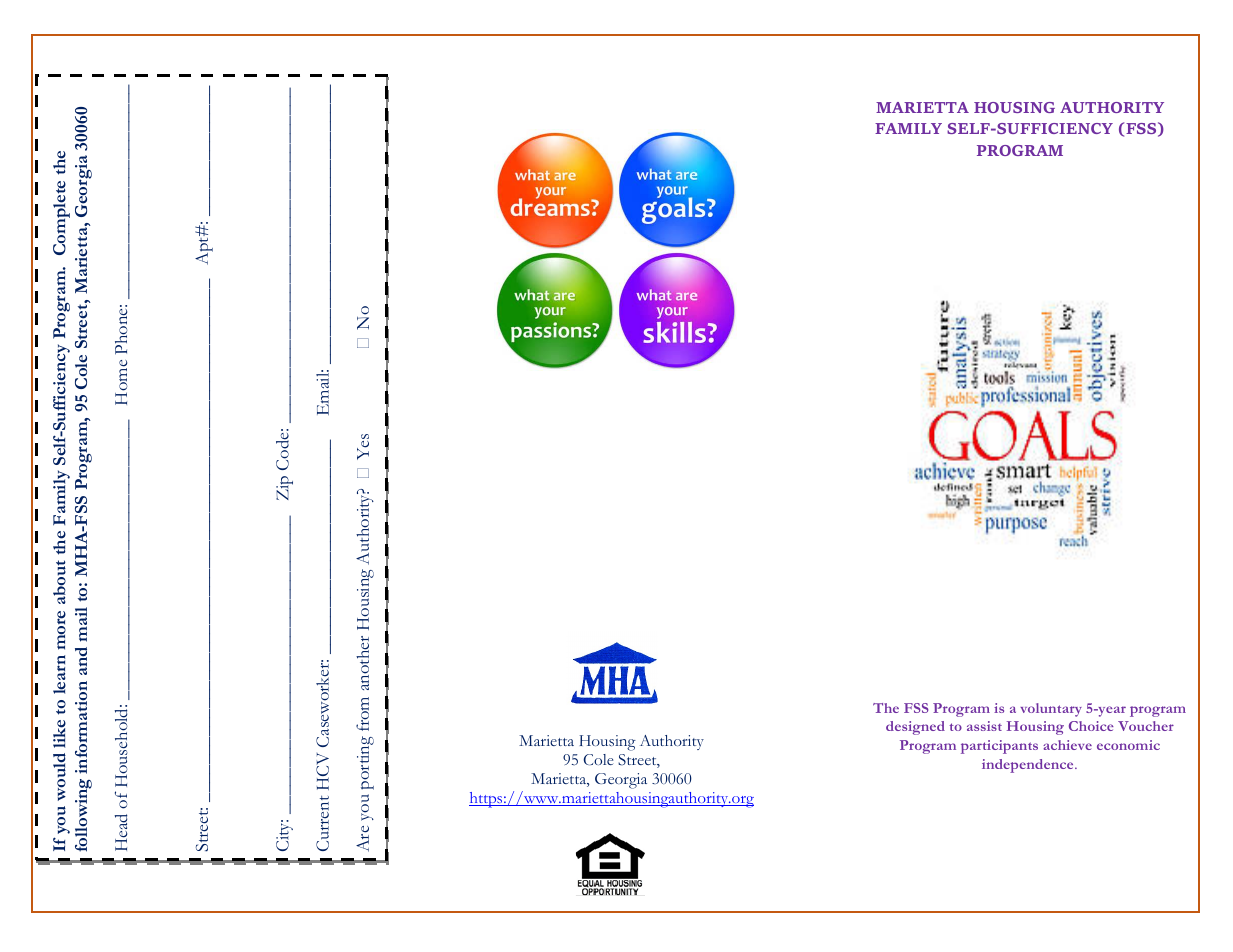  I want to click on Choice, so click(1091, 726).
